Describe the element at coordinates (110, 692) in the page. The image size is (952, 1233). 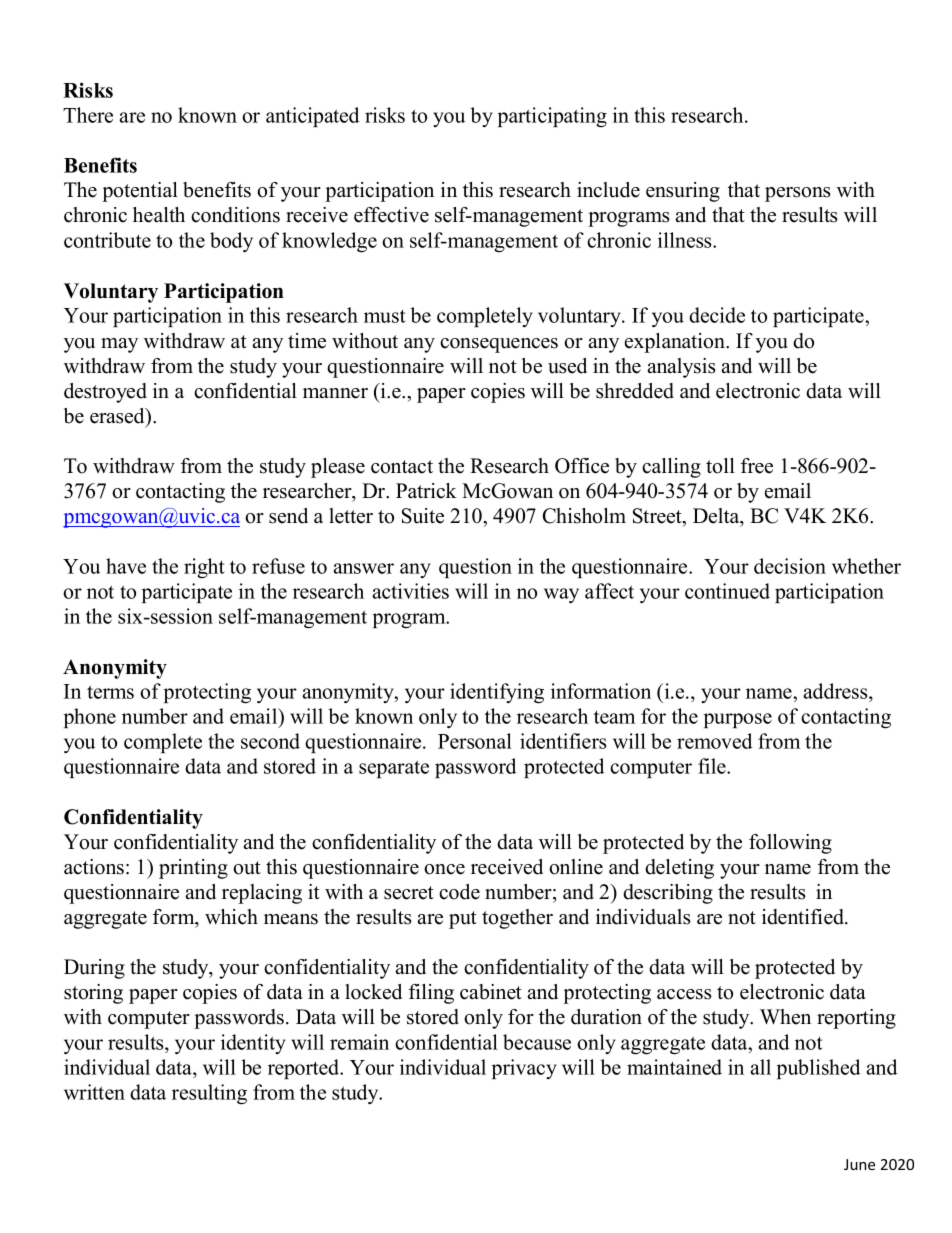
I see `terms` at that location.
